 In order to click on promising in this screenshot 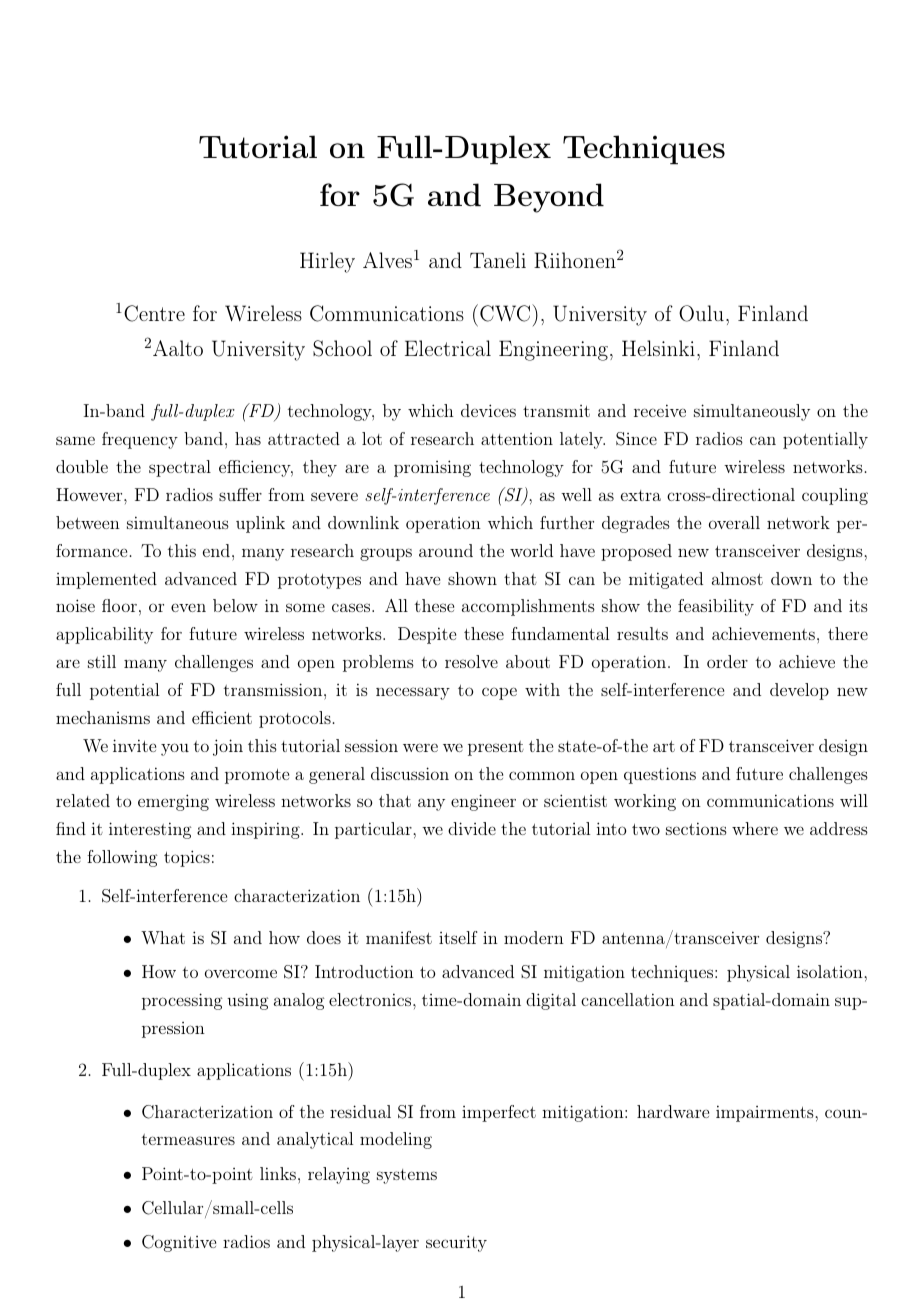, I will do `click(432, 468)`.
